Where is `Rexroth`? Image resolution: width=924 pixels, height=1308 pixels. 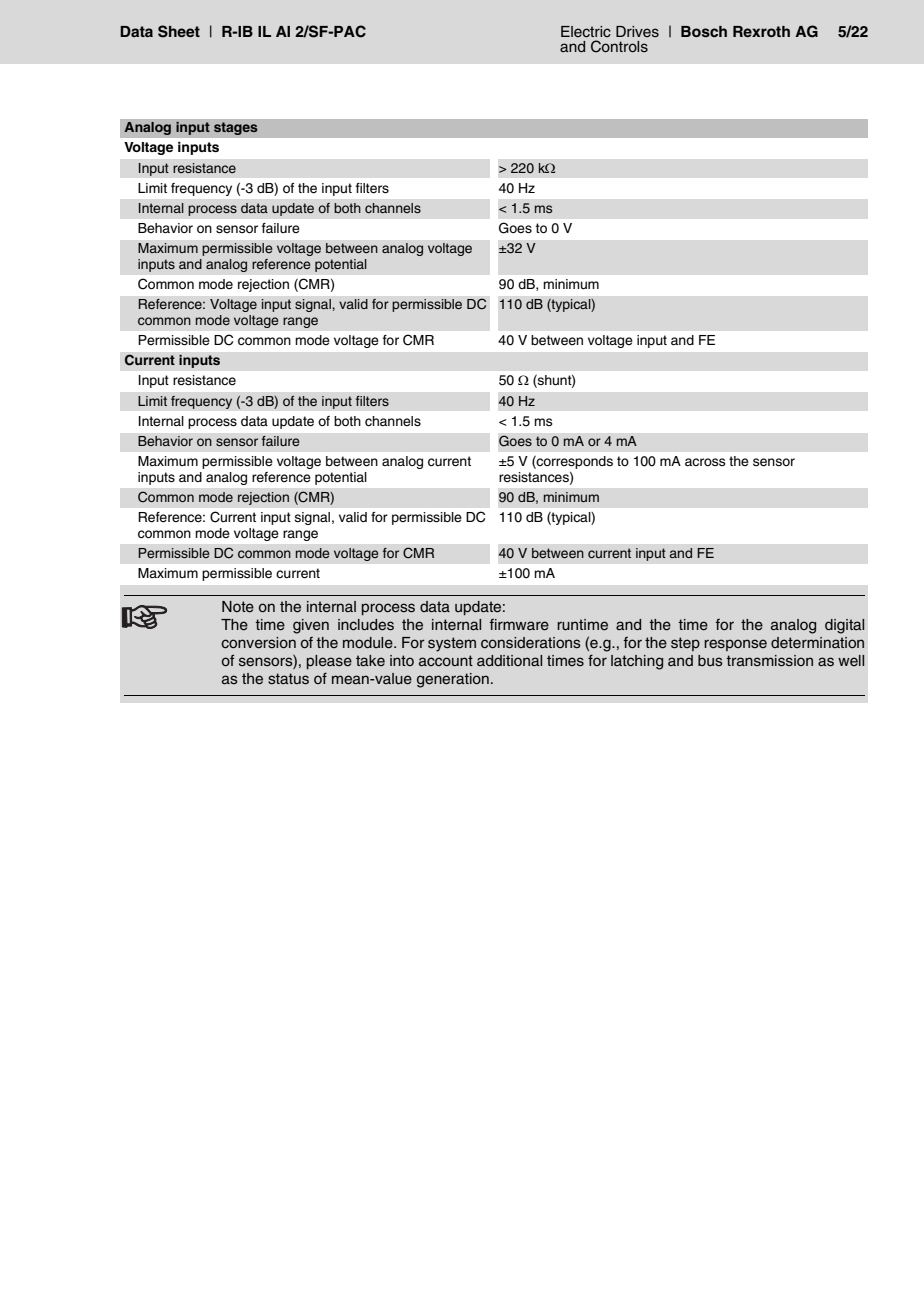
Rexroth is located at coordinates (761, 31).
